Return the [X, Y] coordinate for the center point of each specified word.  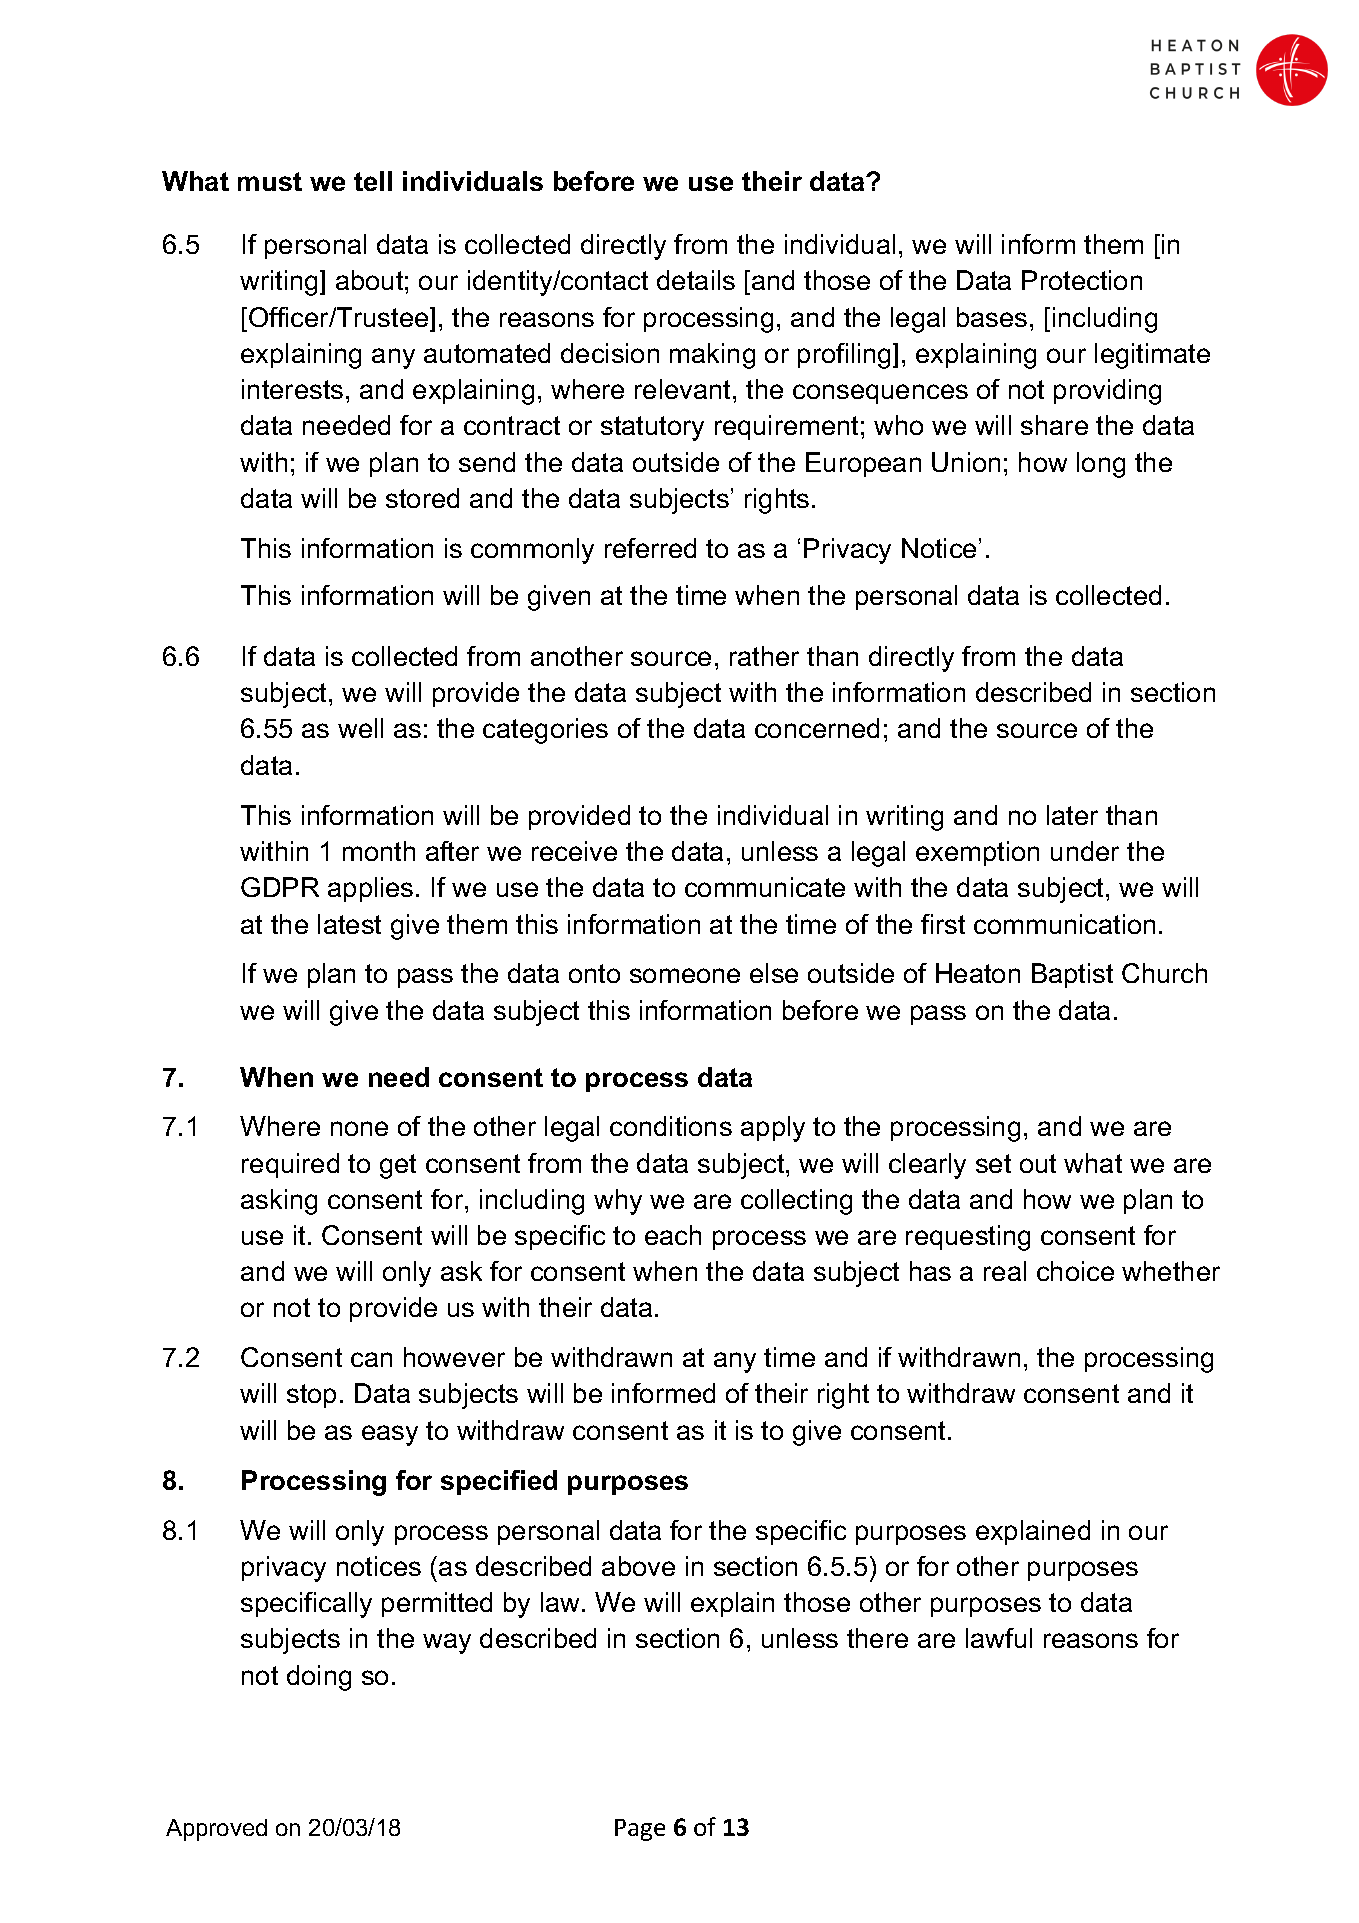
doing [319, 1678]
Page [640, 1830]
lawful [999, 1638]
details [696, 280]
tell [373, 181]
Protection [1082, 280]
